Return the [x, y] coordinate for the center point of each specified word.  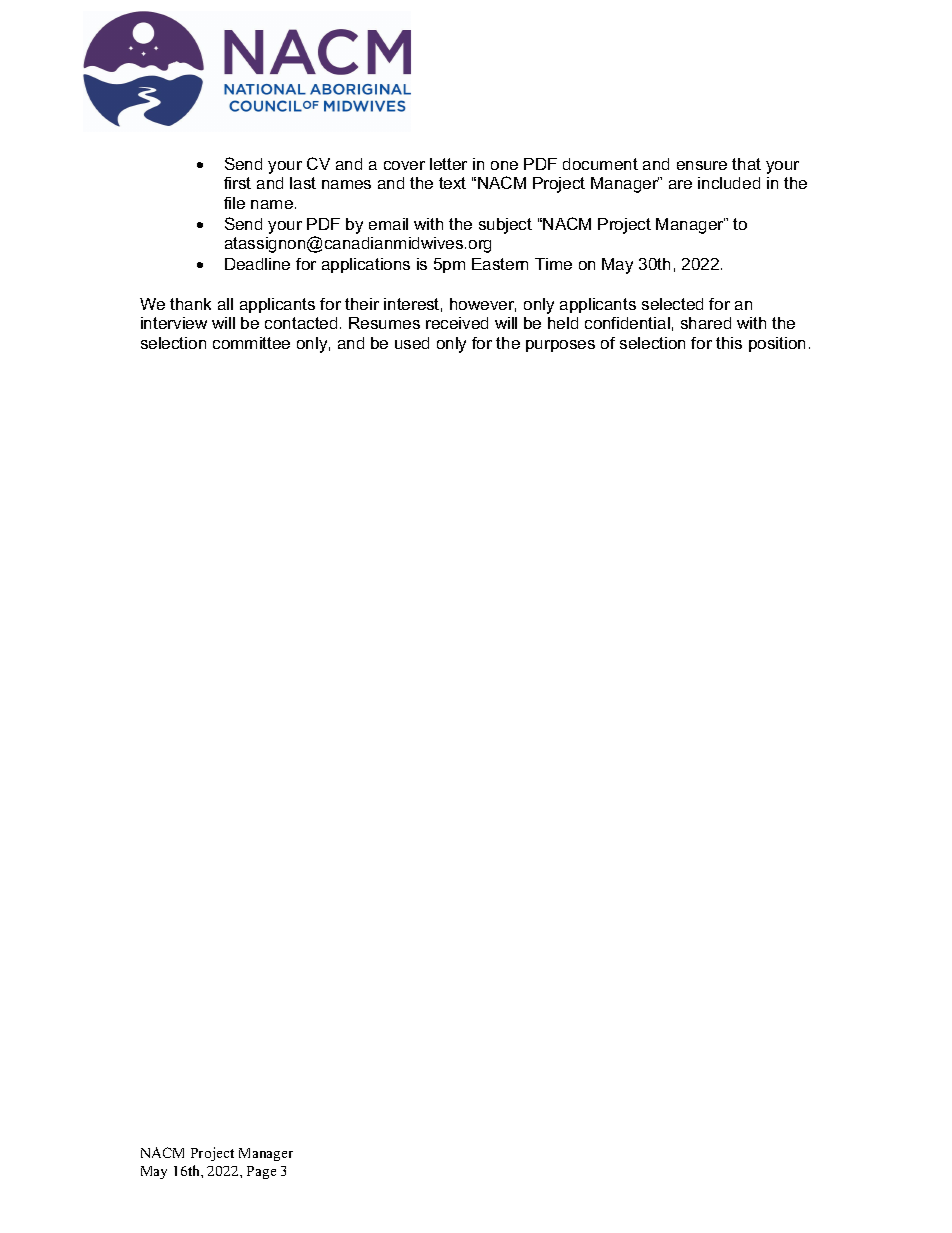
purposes [560, 346]
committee [251, 343]
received [457, 323]
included [729, 183]
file [234, 203]
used [412, 343]
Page [261, 1172]
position [777, 344]
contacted [301, 323]
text [452, 183]
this [729, 343]
